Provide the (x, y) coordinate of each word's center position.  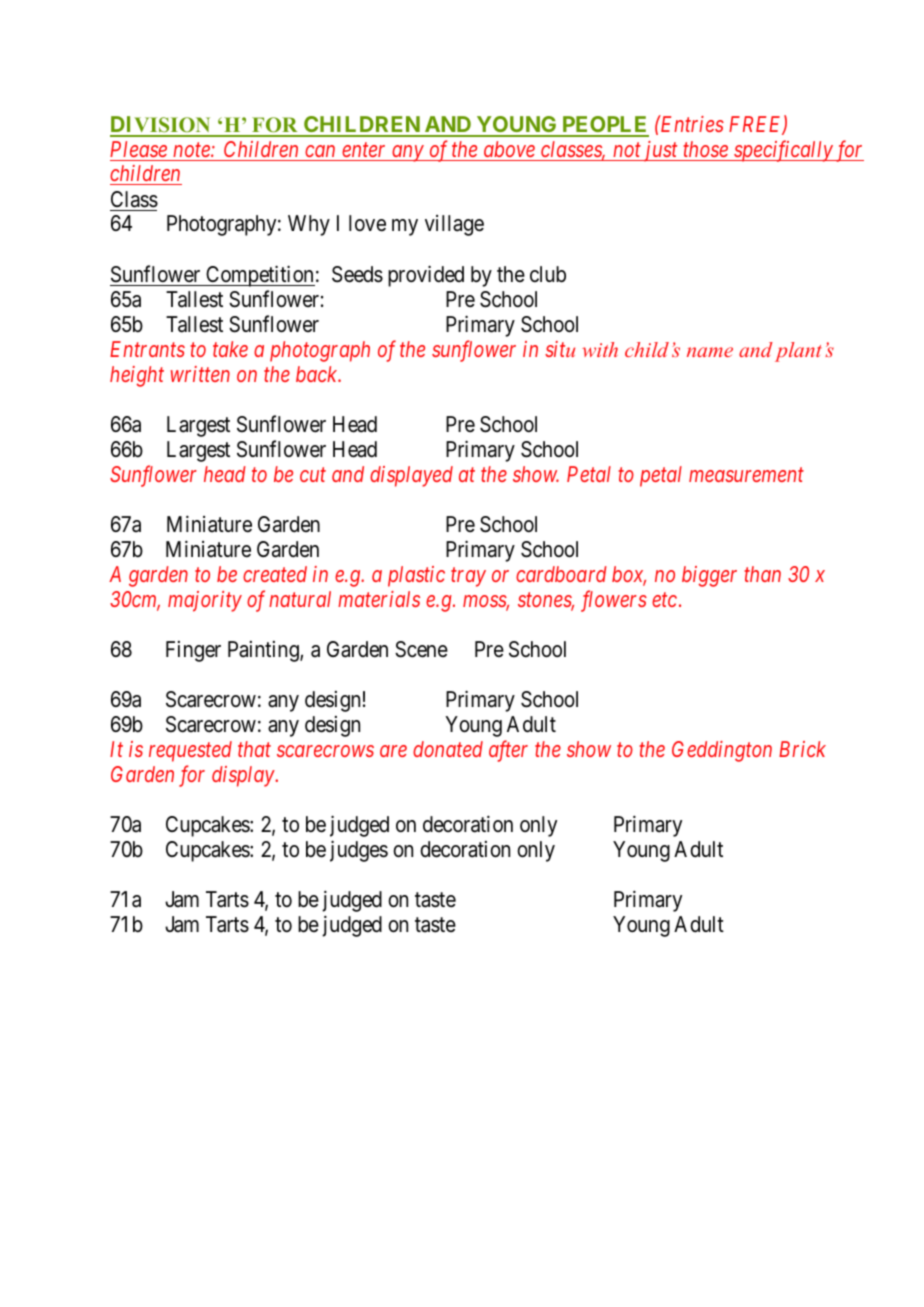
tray (468, 577)
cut (313, 475)
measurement (746, 475)
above (509, 149)
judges (359, 851)
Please (138, 149)
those (705, 149)
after (508, 751)
